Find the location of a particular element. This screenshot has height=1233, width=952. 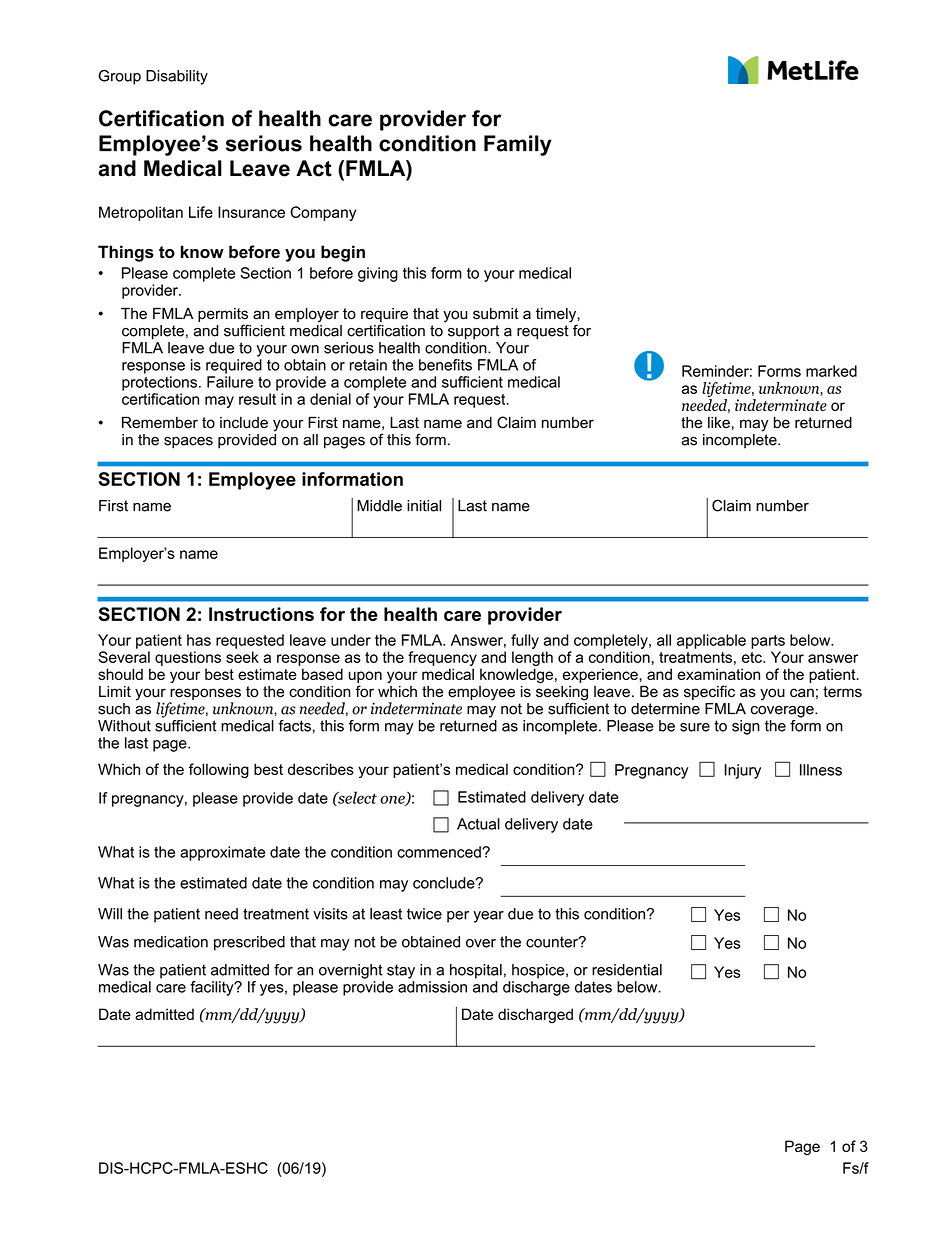

Family is located at coordinates (518, 145).
